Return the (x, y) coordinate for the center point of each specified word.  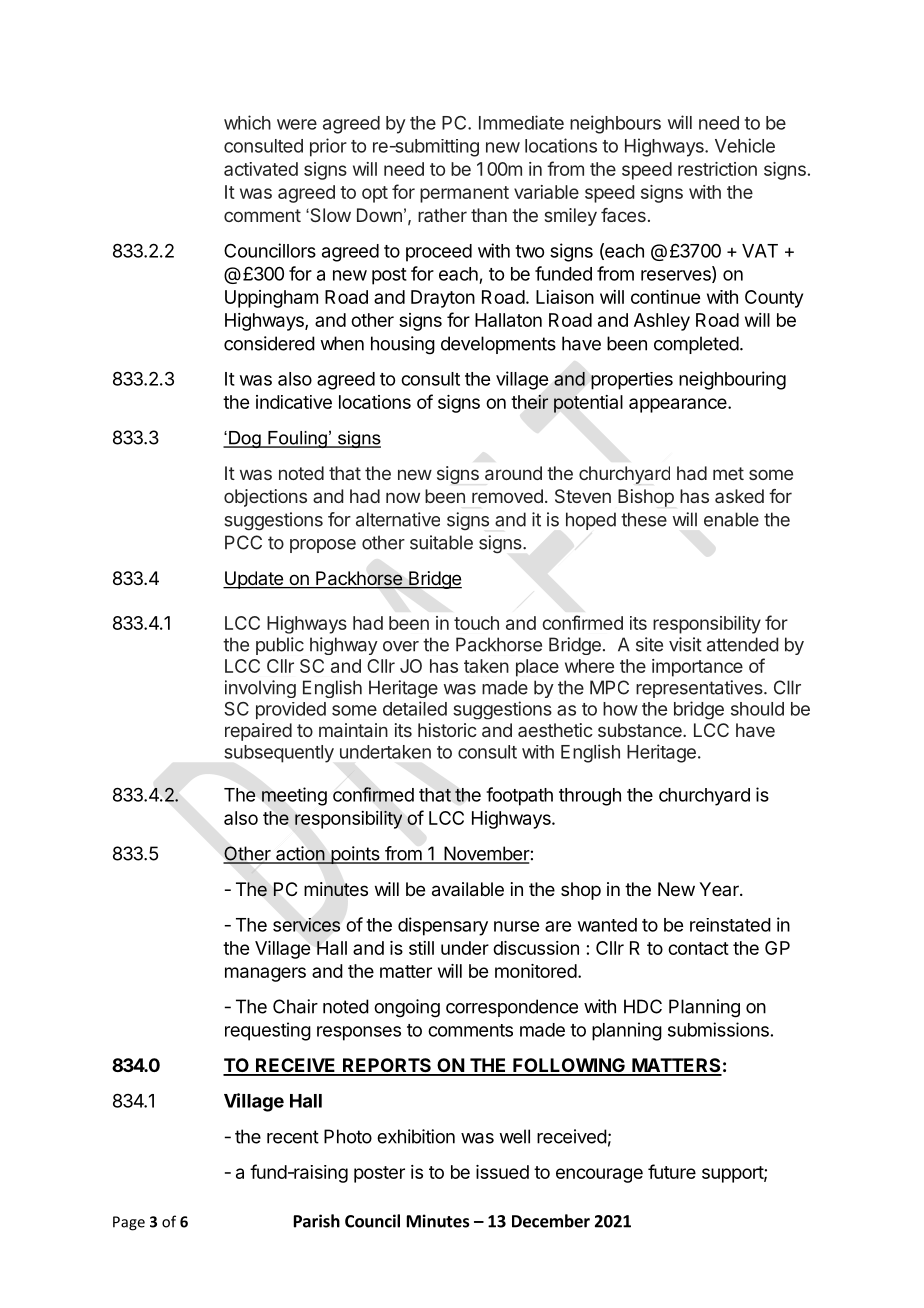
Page (129, 1223)
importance (697, 668)
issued (502, 1172)
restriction (717, 169)
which (247, 122)
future (672, 1171)
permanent (464, 194)
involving (260, 689)
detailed (415, 708)
